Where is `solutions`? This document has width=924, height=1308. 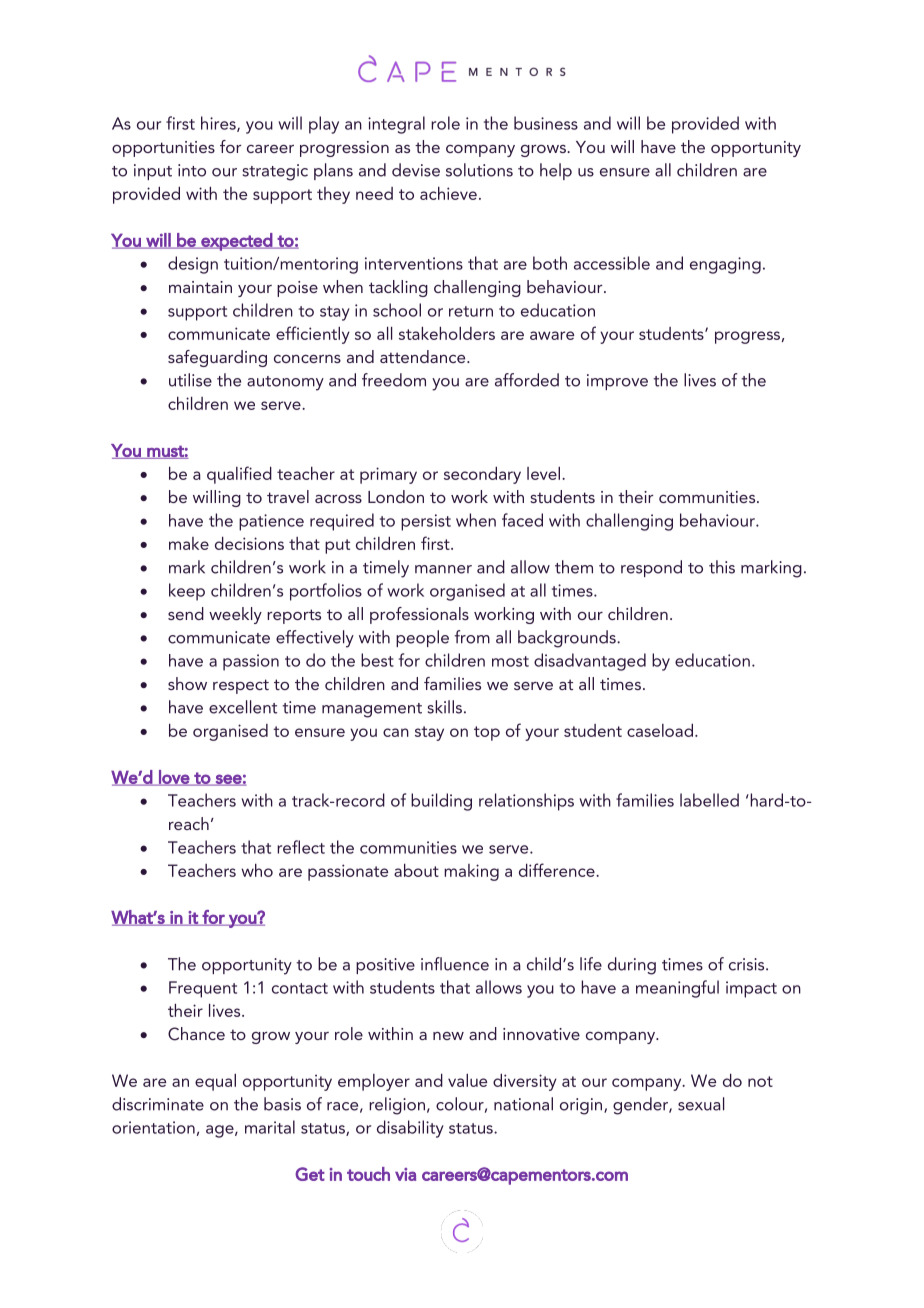 solutions is located at coordinates (479, 170).
